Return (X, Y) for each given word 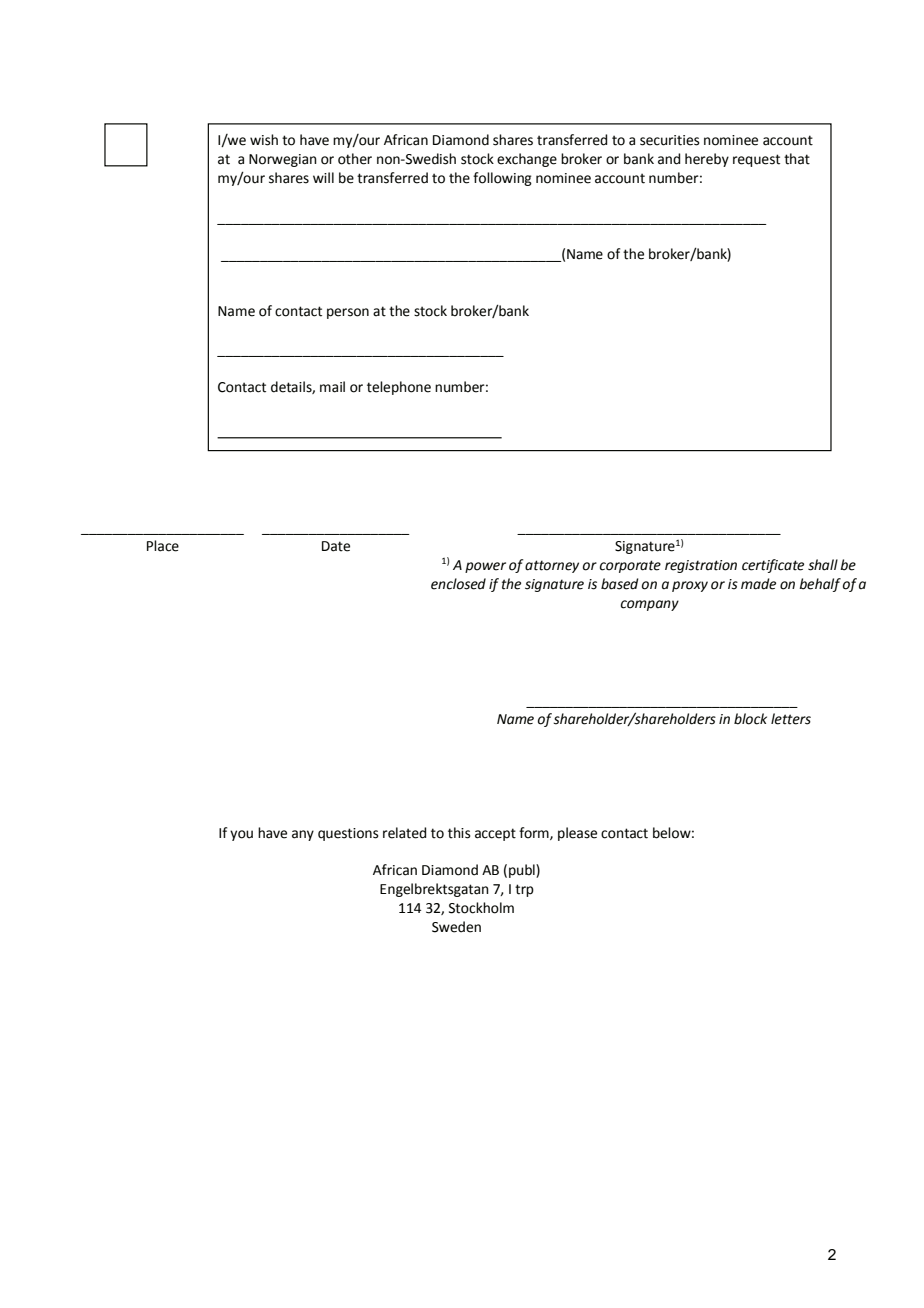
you (241, 835)
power (485, 567)
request (756, 160)
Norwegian (283, 160)
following (502, 179)
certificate (773, 566)
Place (163, 546)
